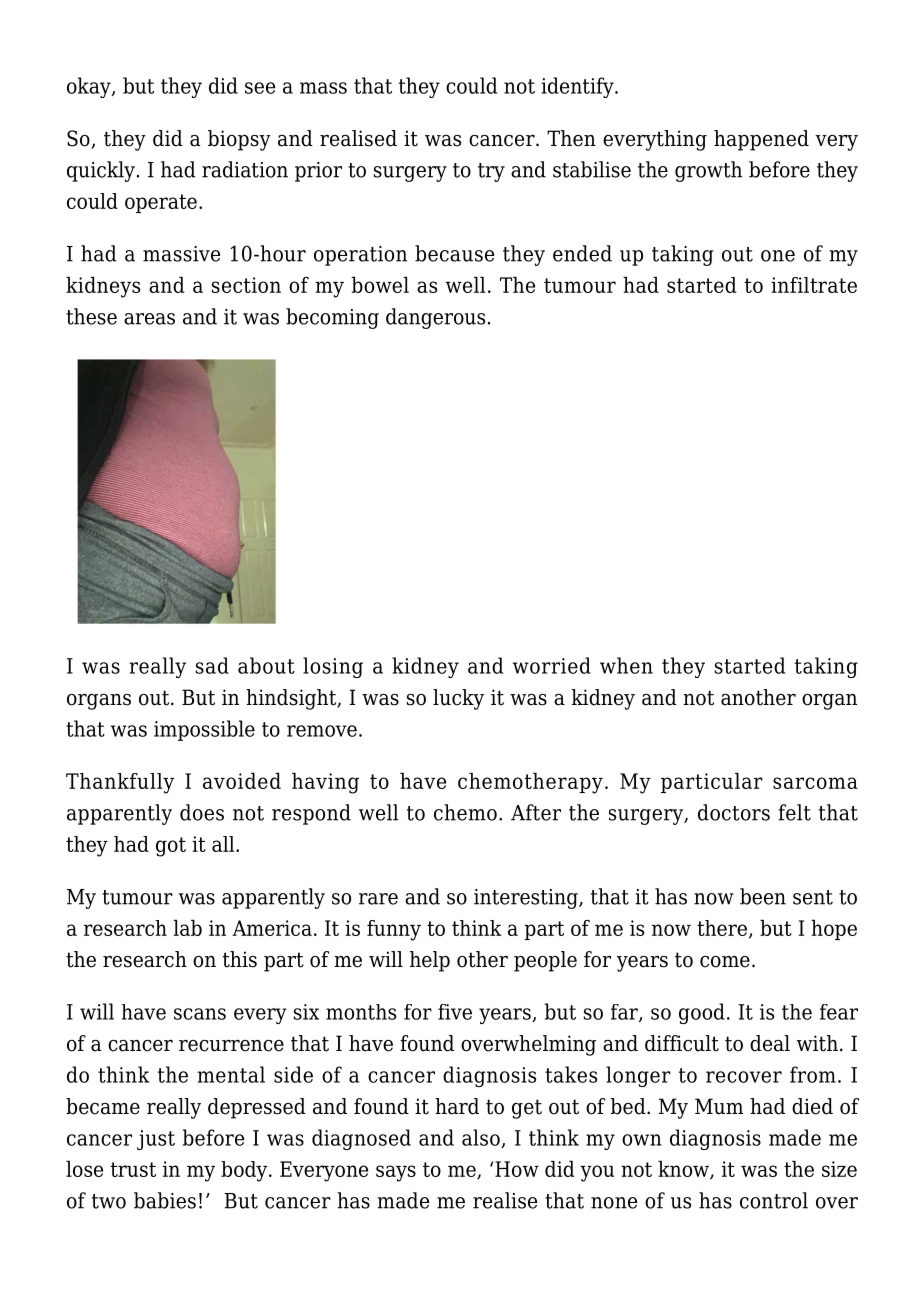  Describe the element at coordinates (814, 285) in the page. I see `infiltrate` at that location.
